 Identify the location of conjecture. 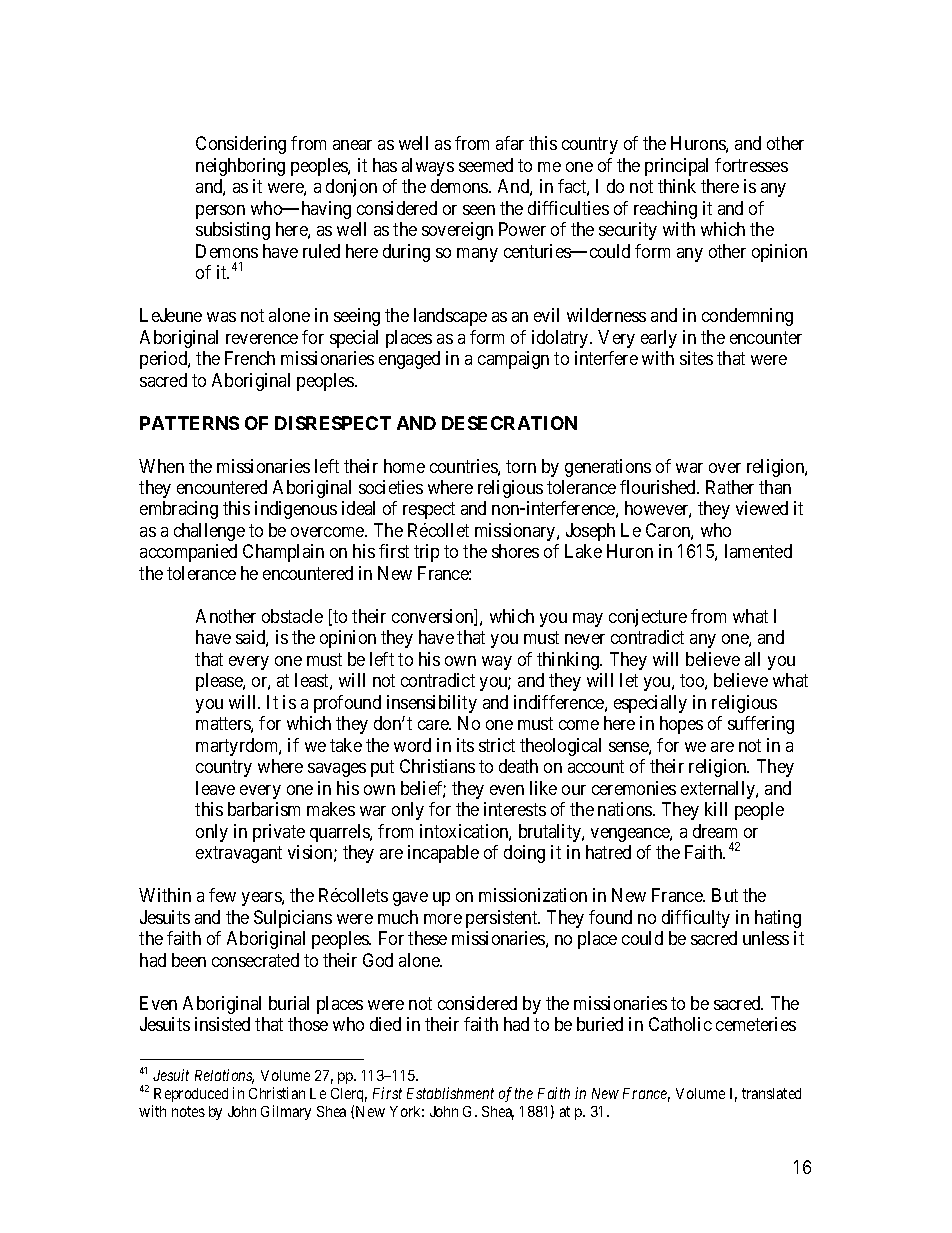
(648, 618).
